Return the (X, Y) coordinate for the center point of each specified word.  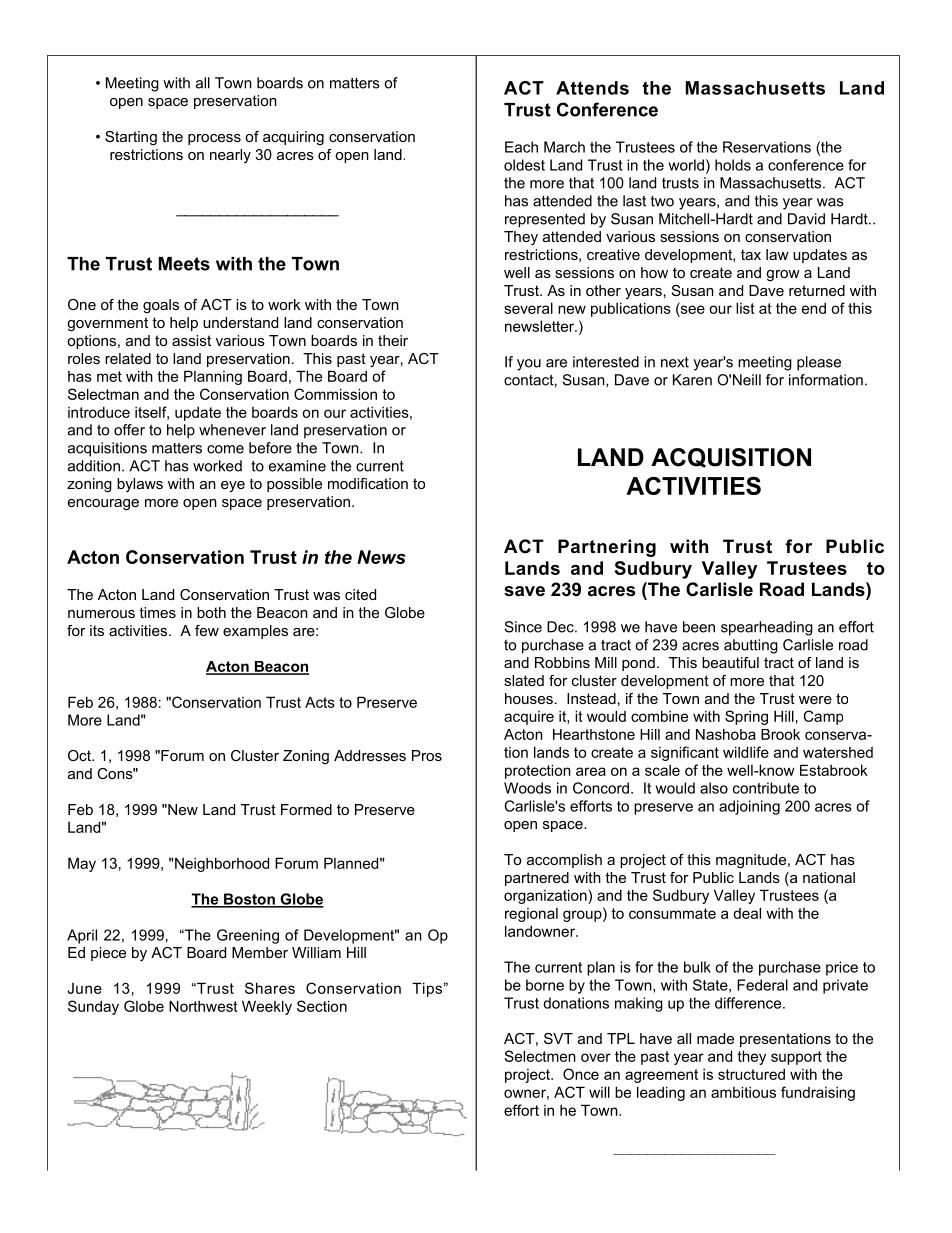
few (207, 630)
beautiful (730, 662)
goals (161, 306)
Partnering (607, 548)
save (524, 591)
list (745, 308)
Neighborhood (221, 864)
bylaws (140, 485)
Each (521, 147)
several (528, 308)
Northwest (203, 1006)
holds (733, 165)
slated (524, 680)
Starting (131, 138)
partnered (537, 879)
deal (747, 913)
